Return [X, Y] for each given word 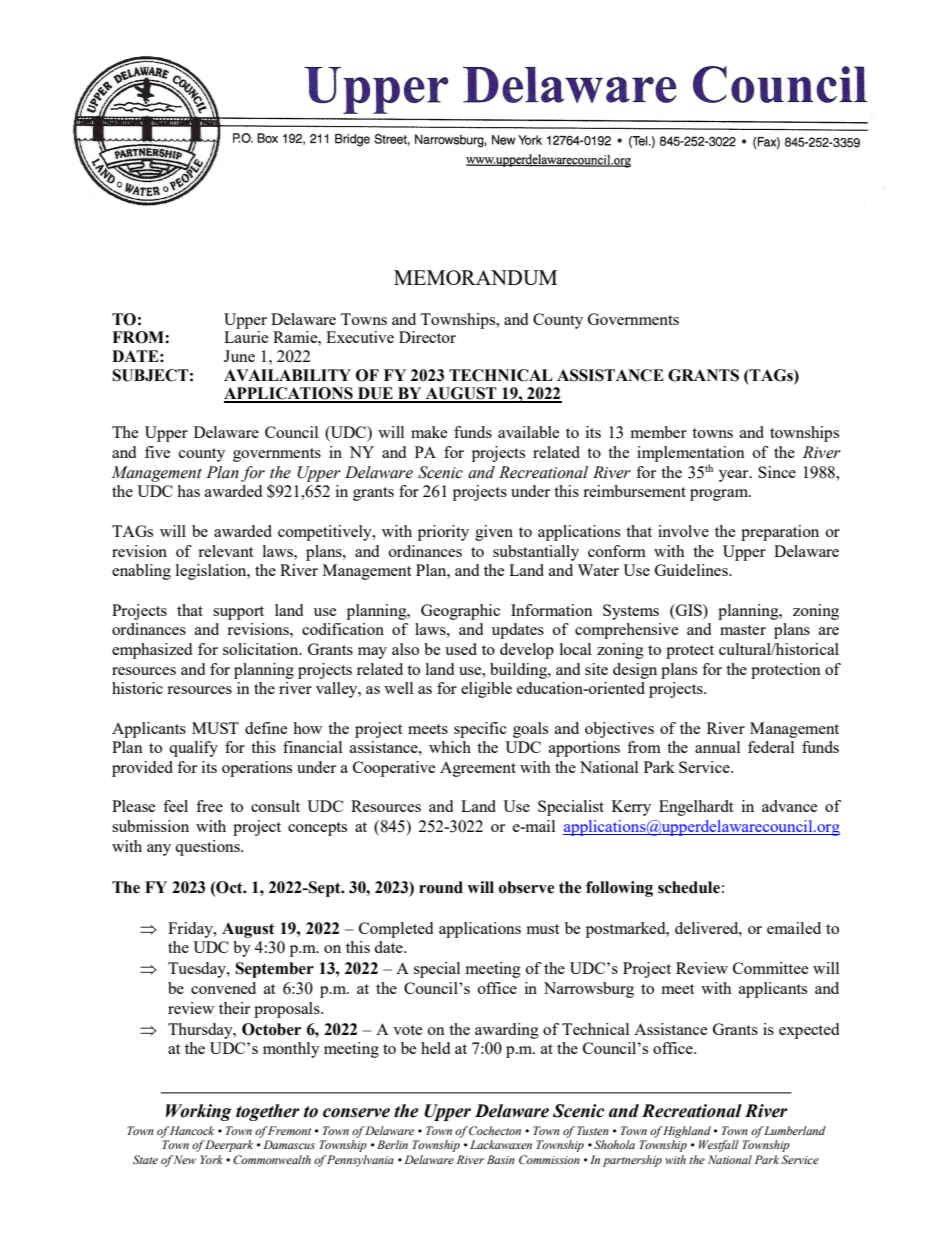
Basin [501, 1159]
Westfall [719, 1146]
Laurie [246, 337]
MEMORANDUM [475, 277]
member [659, 432]
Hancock [192, 1130]
